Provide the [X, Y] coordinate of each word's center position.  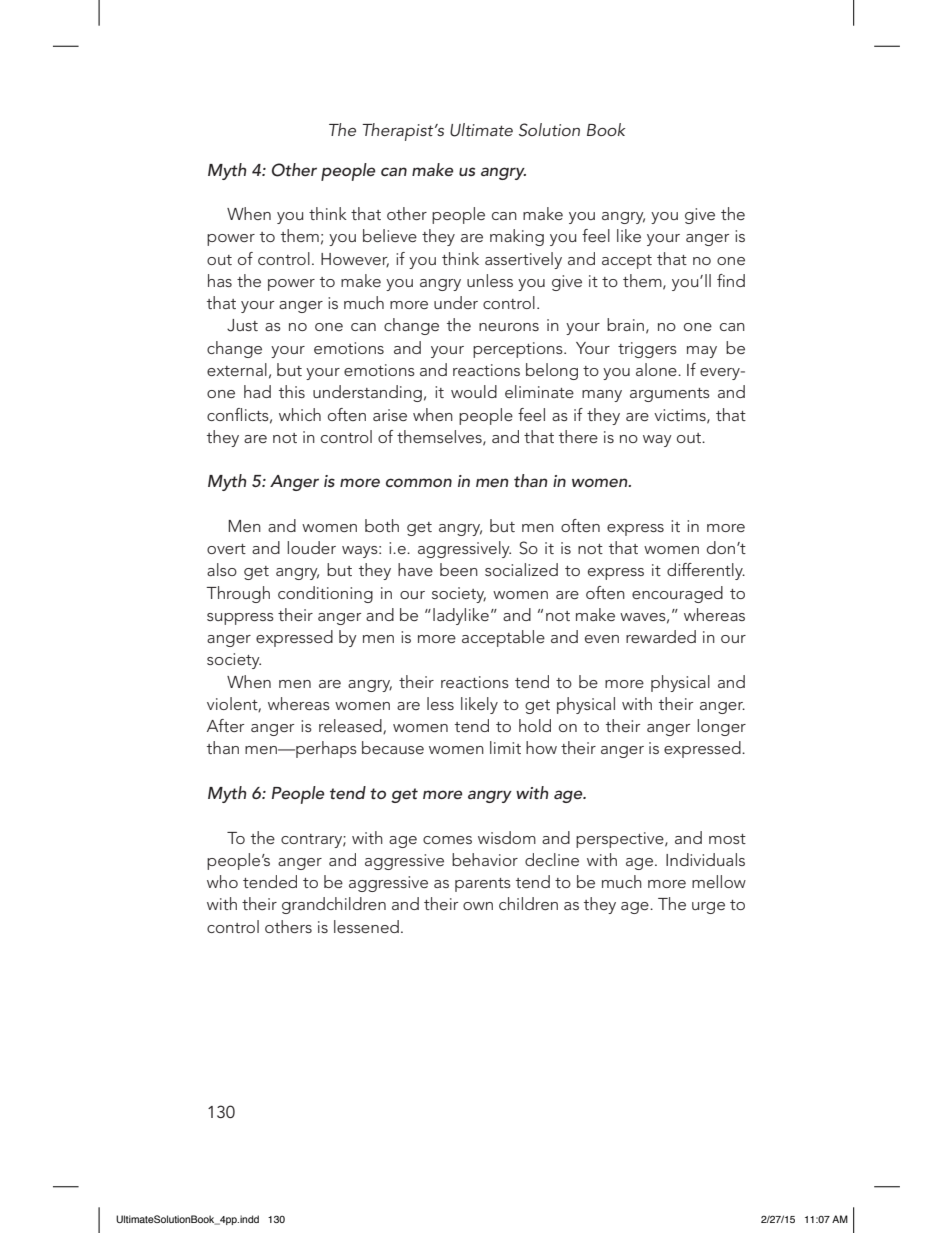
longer [721, 727]
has [220, 280]
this [292, 391]
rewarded [661, 636]
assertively [523, 260]
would [474, 391]
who [222, 881]
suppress [240, 619]
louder [311, 547]
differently [706, 571]
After [225, 725]
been [459, 569]
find [731, 280]
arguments [670, 395]
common [419, 482]
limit [505, 747]
